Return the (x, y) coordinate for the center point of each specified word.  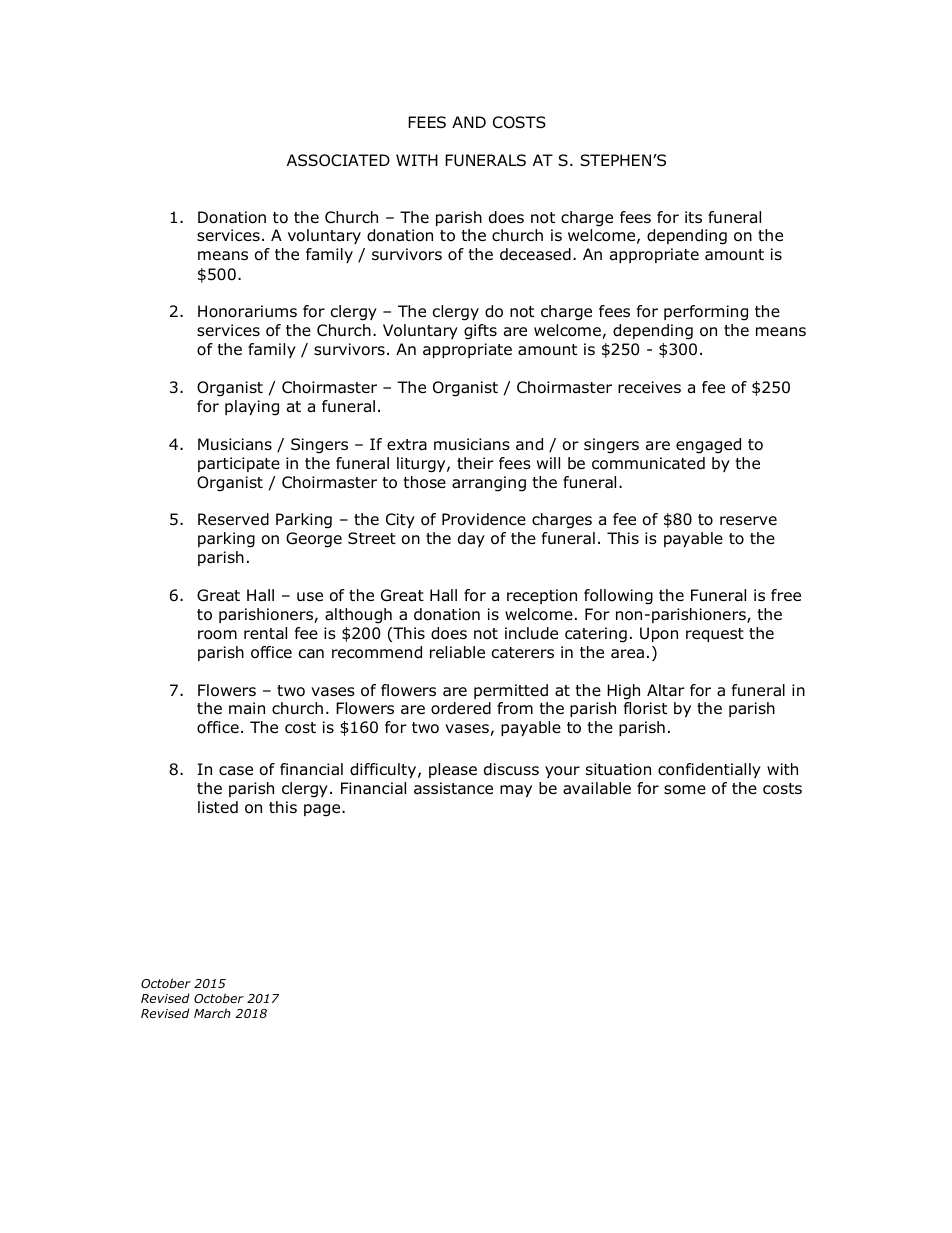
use (310, 597)
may (516, 791)
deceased (535, 254)
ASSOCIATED (338, 160)
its (693, 217)
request (715, 635)
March (212, 1013)
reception (542, 596)
